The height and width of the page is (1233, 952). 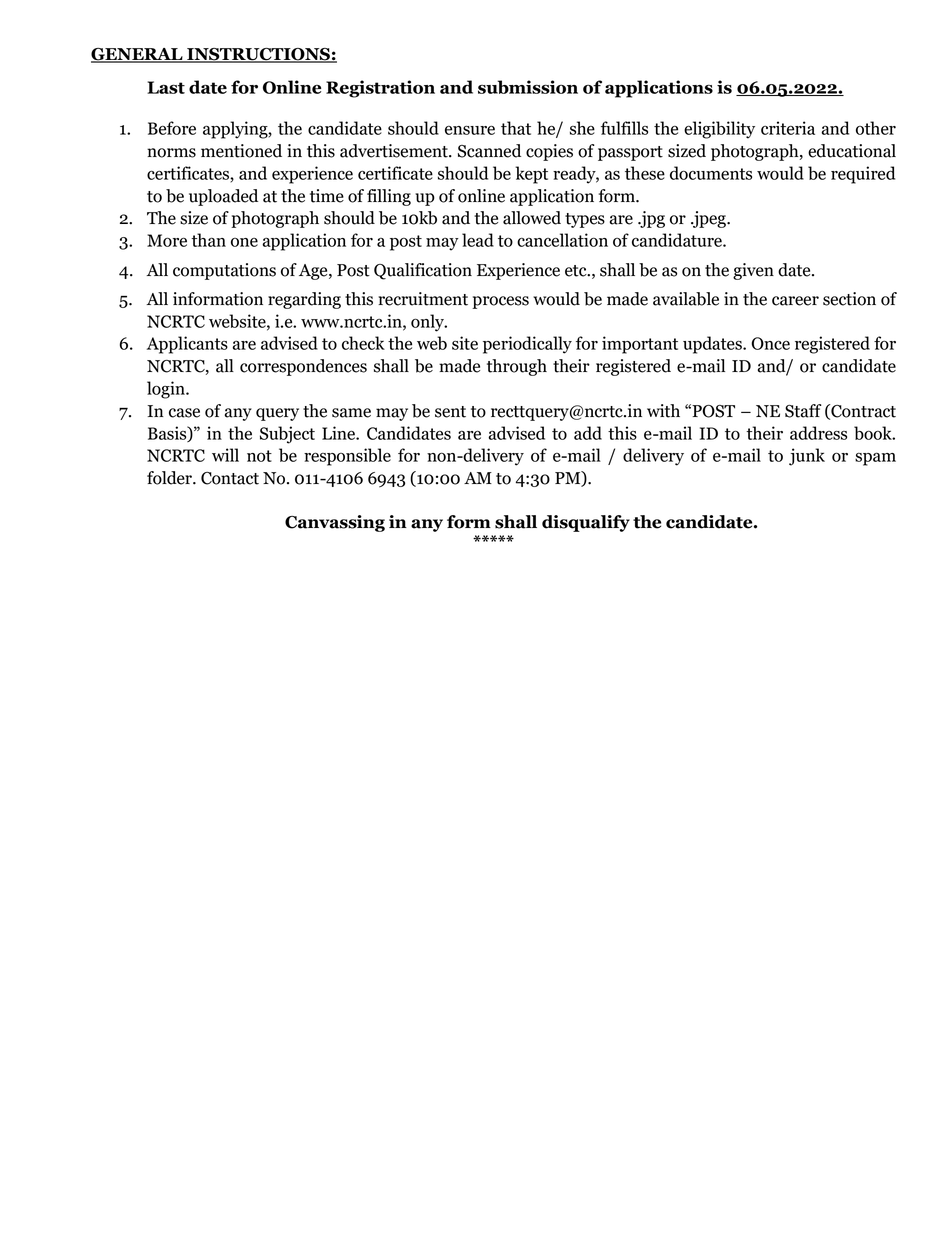 What do you see at coordinates (528, 87) in the page?
I see `submission` at bounding box center [528, 87].
